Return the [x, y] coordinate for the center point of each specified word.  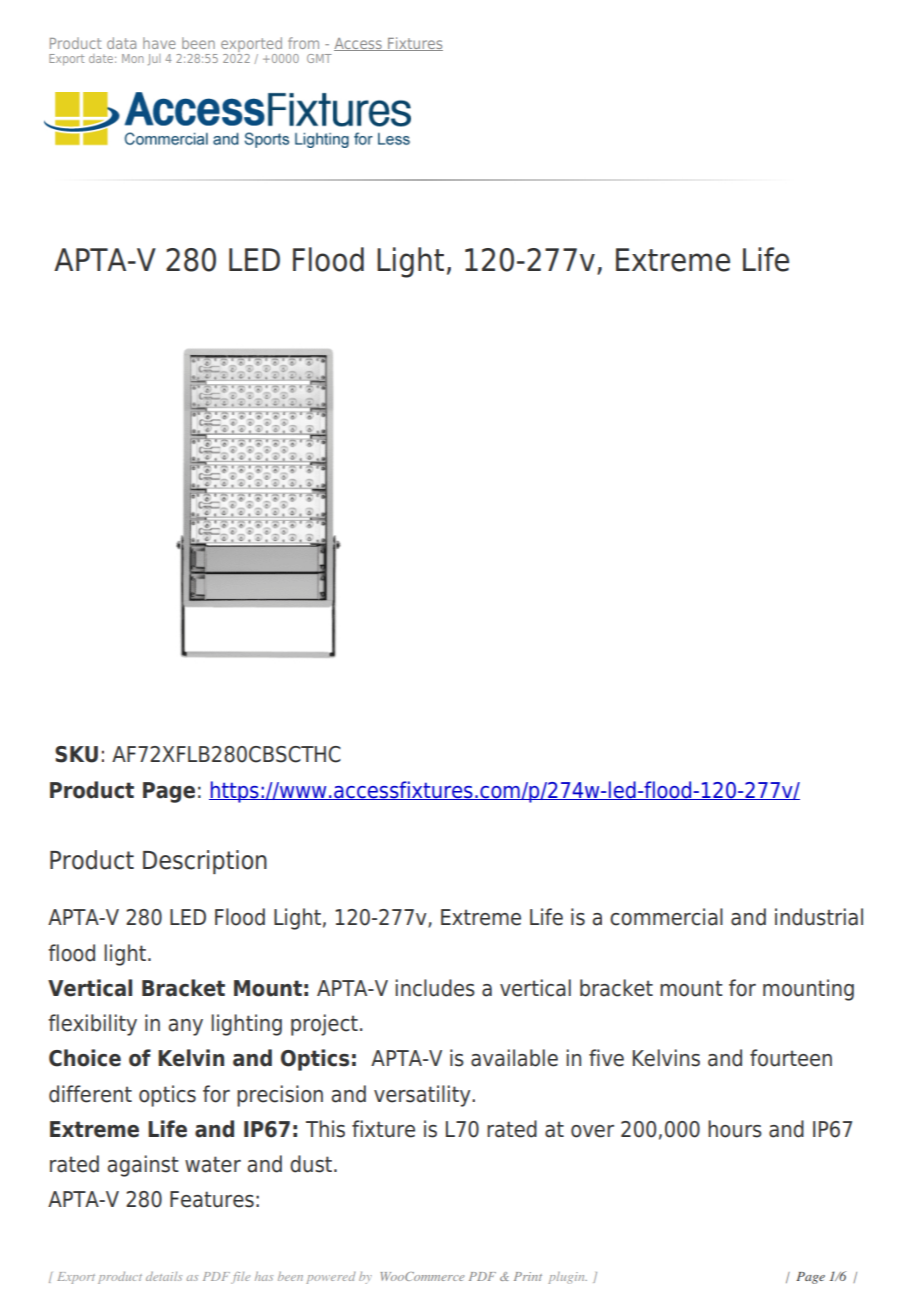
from [303, 43]
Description [205, 862]
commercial [666, 917]
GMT [319, 58]
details [164, 1276]
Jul [154, 59]
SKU [76, 754]
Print [528, 1276]
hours [735, 1129]
